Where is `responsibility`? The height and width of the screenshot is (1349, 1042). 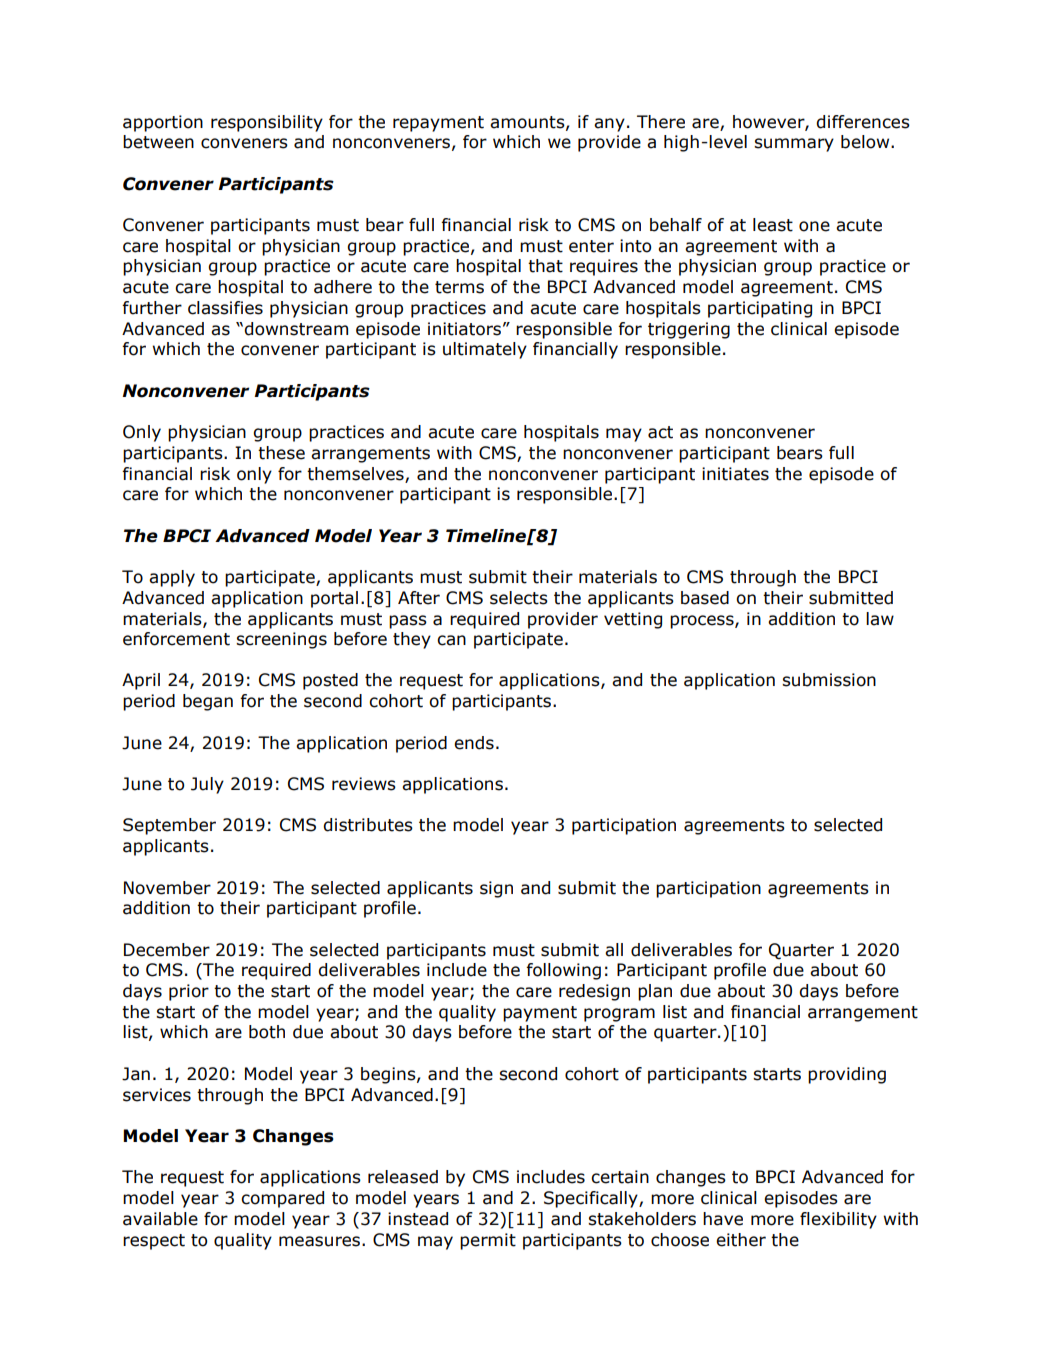 responsibility is located at coordinates (267, 123).
